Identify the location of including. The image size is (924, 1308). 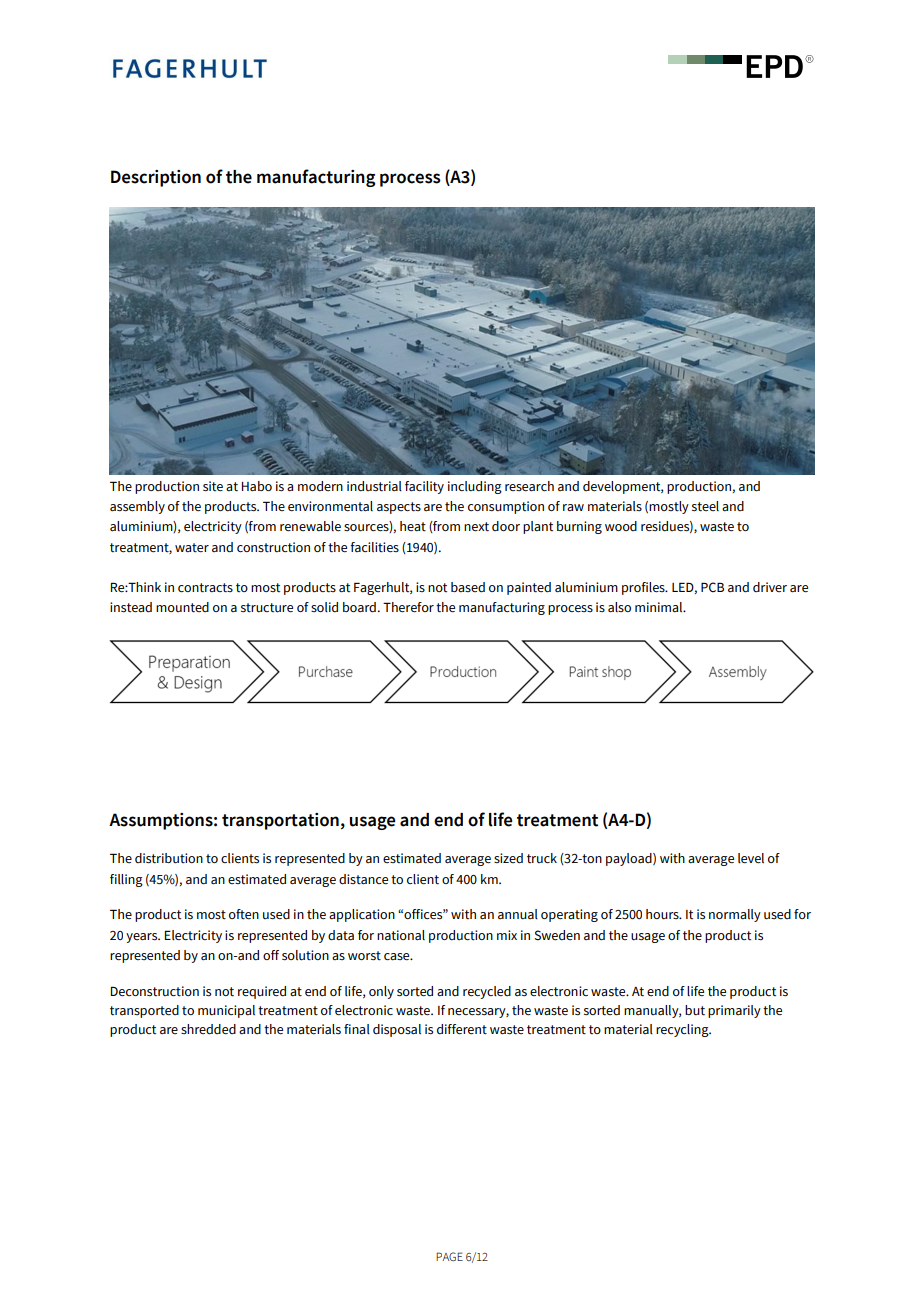
(475, 487).
